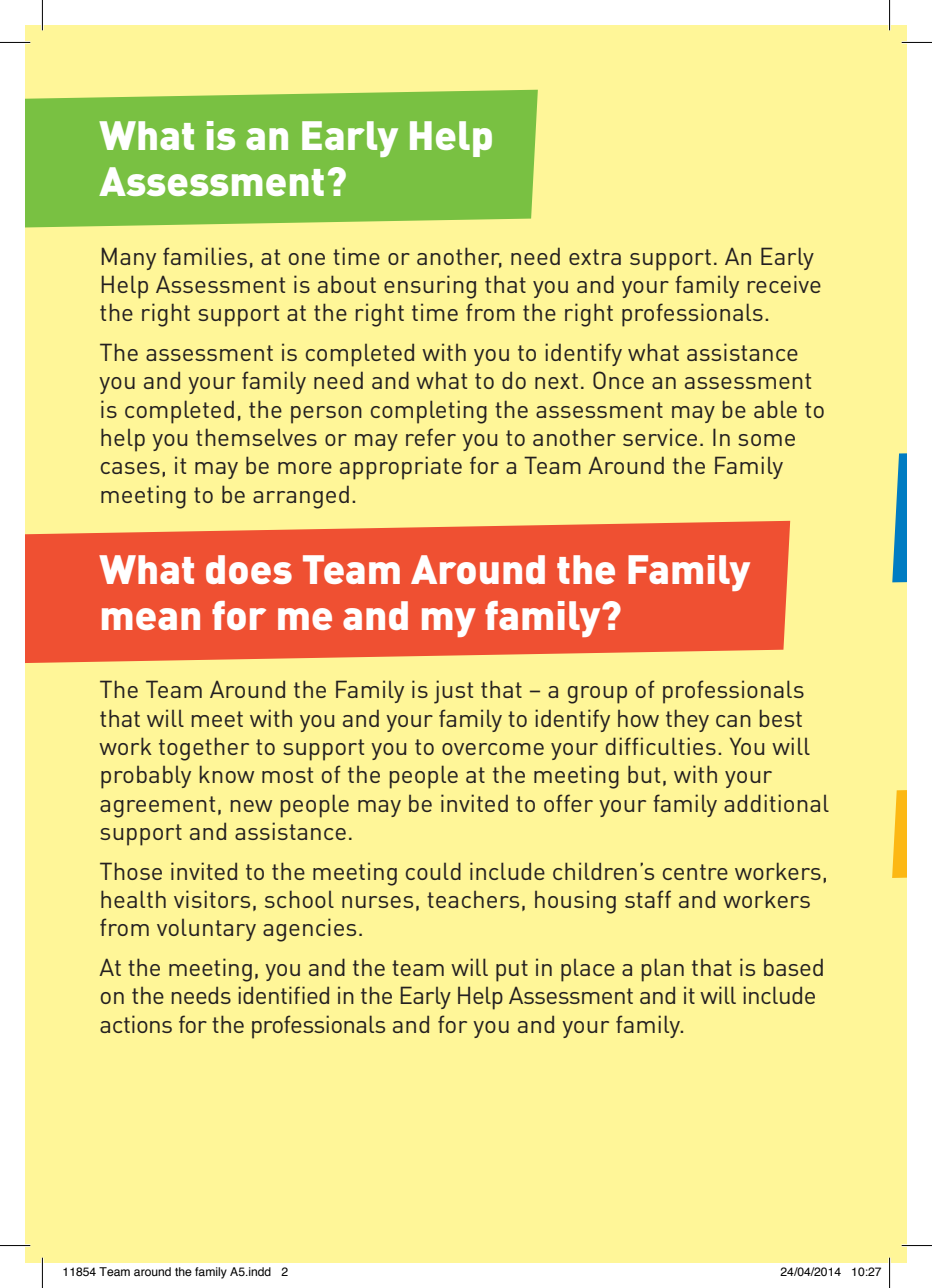  Describe the element at coordinates (283, 995) in the screenshot. I see `identified` at that location.
